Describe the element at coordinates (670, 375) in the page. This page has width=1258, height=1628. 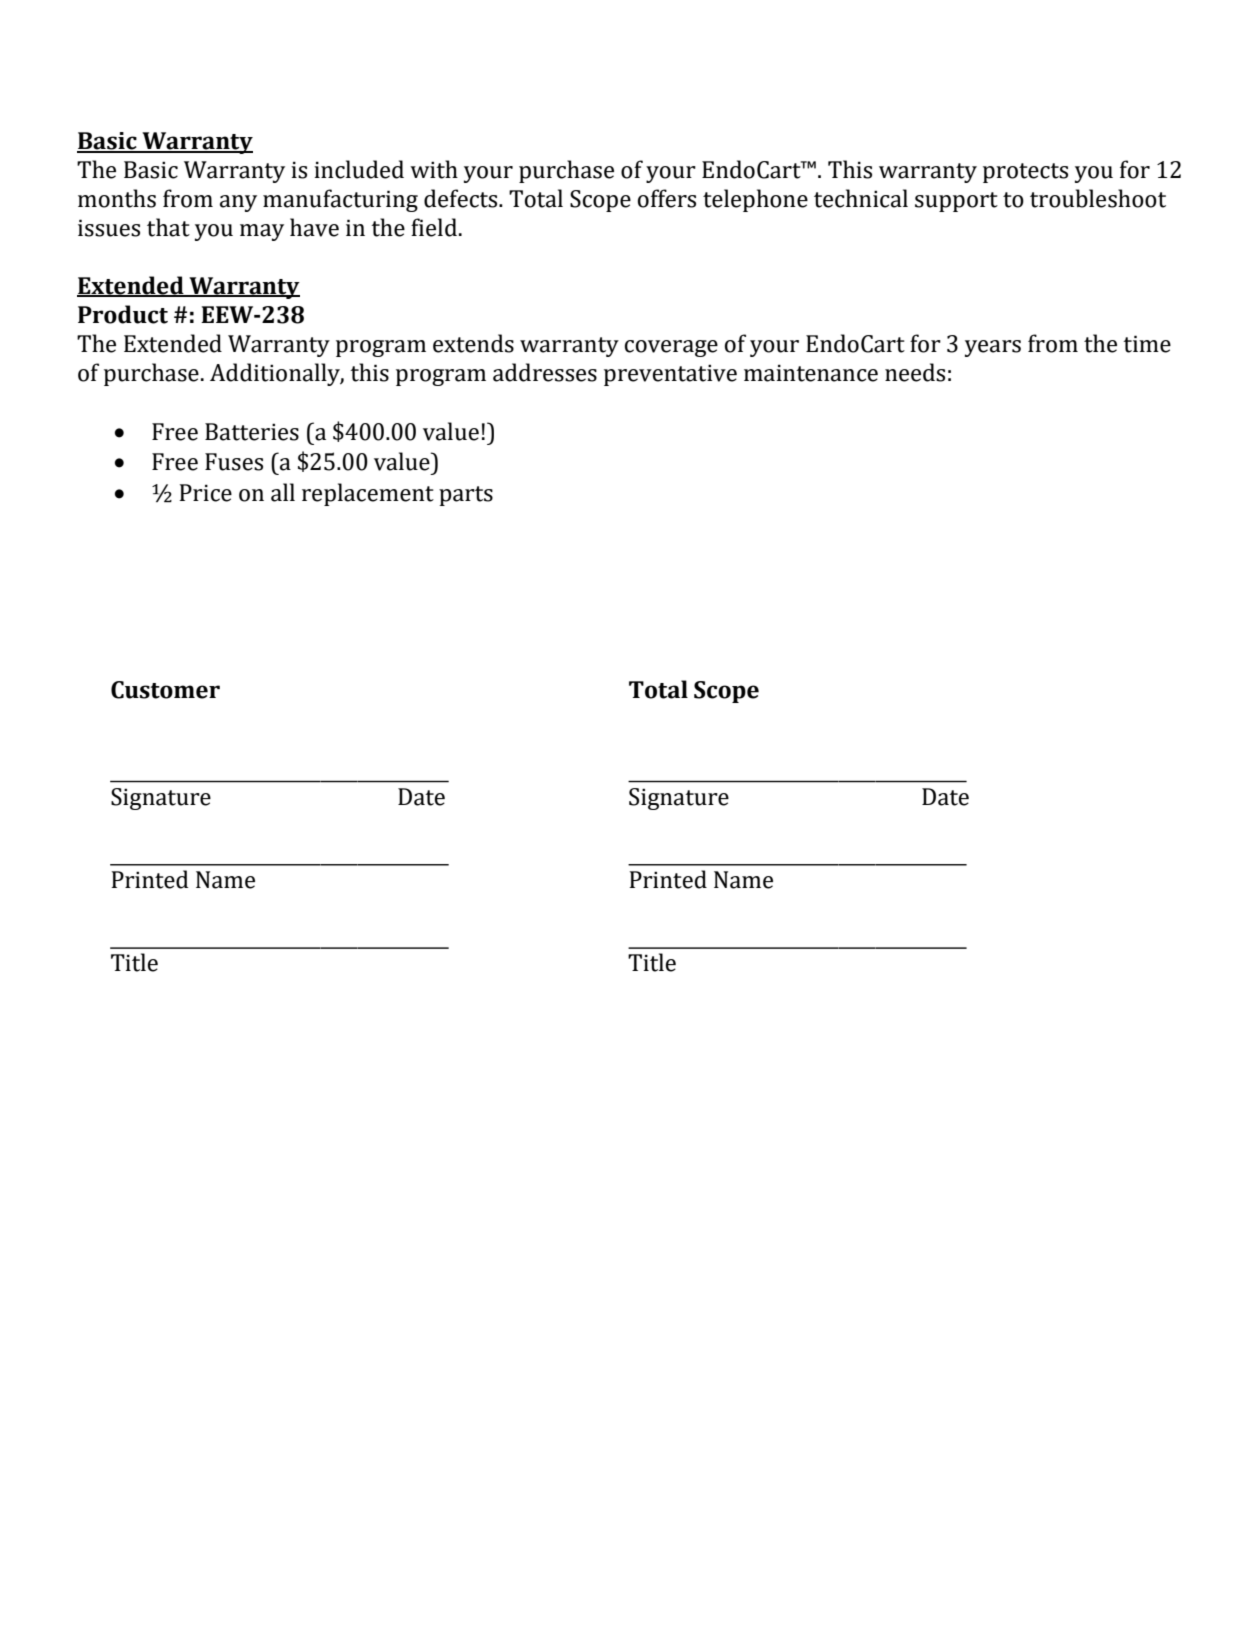
I see `preventative` at that location.
